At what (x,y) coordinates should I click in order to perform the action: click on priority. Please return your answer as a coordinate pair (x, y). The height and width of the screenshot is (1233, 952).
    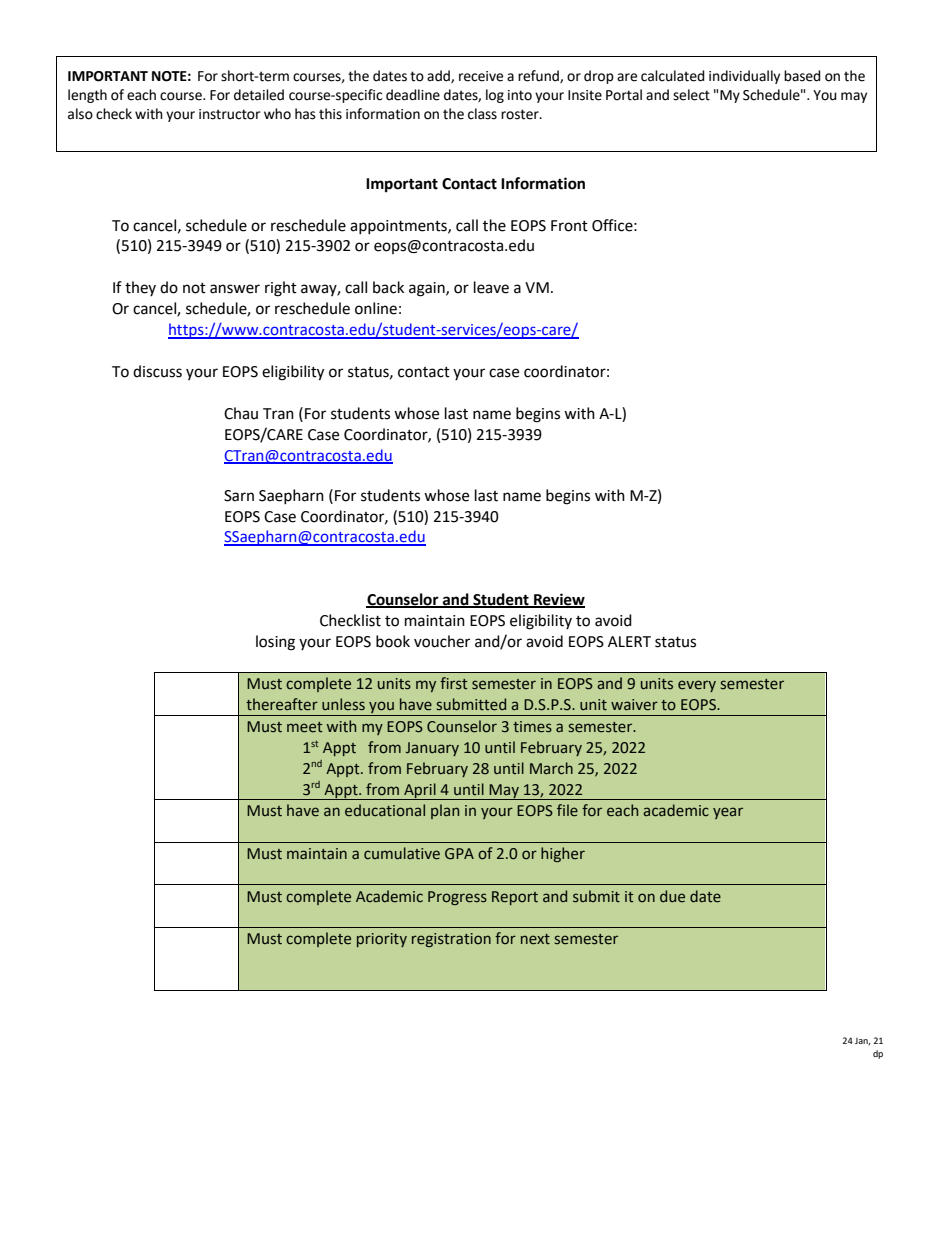
    Looking at the image, I should click on (382, 940).
